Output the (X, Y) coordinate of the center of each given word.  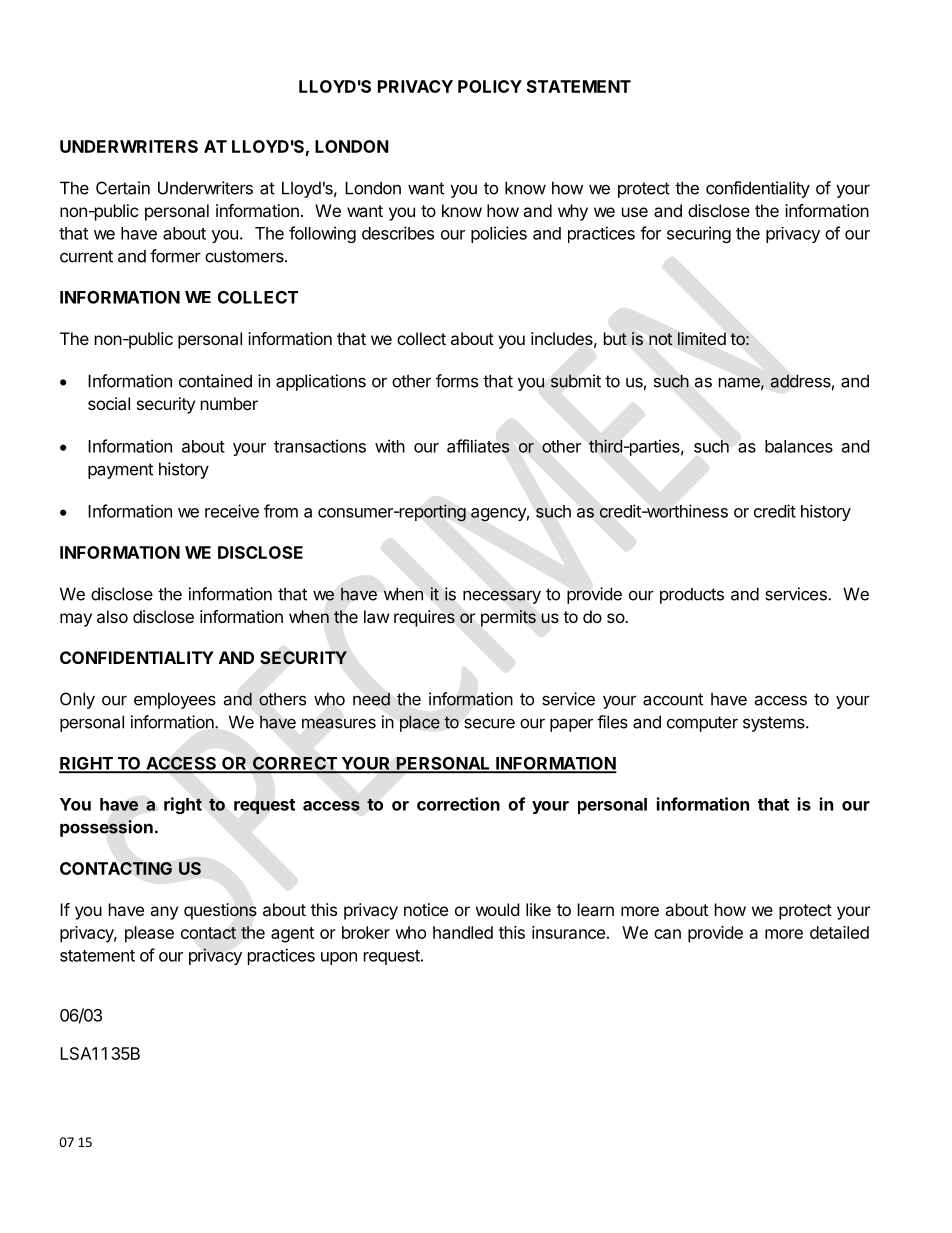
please (149, 934)
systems (775, 724)
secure (489, 723)
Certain (123, 188)
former (175, 256)
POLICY (490, 86)
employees (175, 700)
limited (702, 338)
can (667, 934)
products (692, 595)
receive (232, 511)
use (635, 212)
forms (457, 381)
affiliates (478, 446)
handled (463, 932)
